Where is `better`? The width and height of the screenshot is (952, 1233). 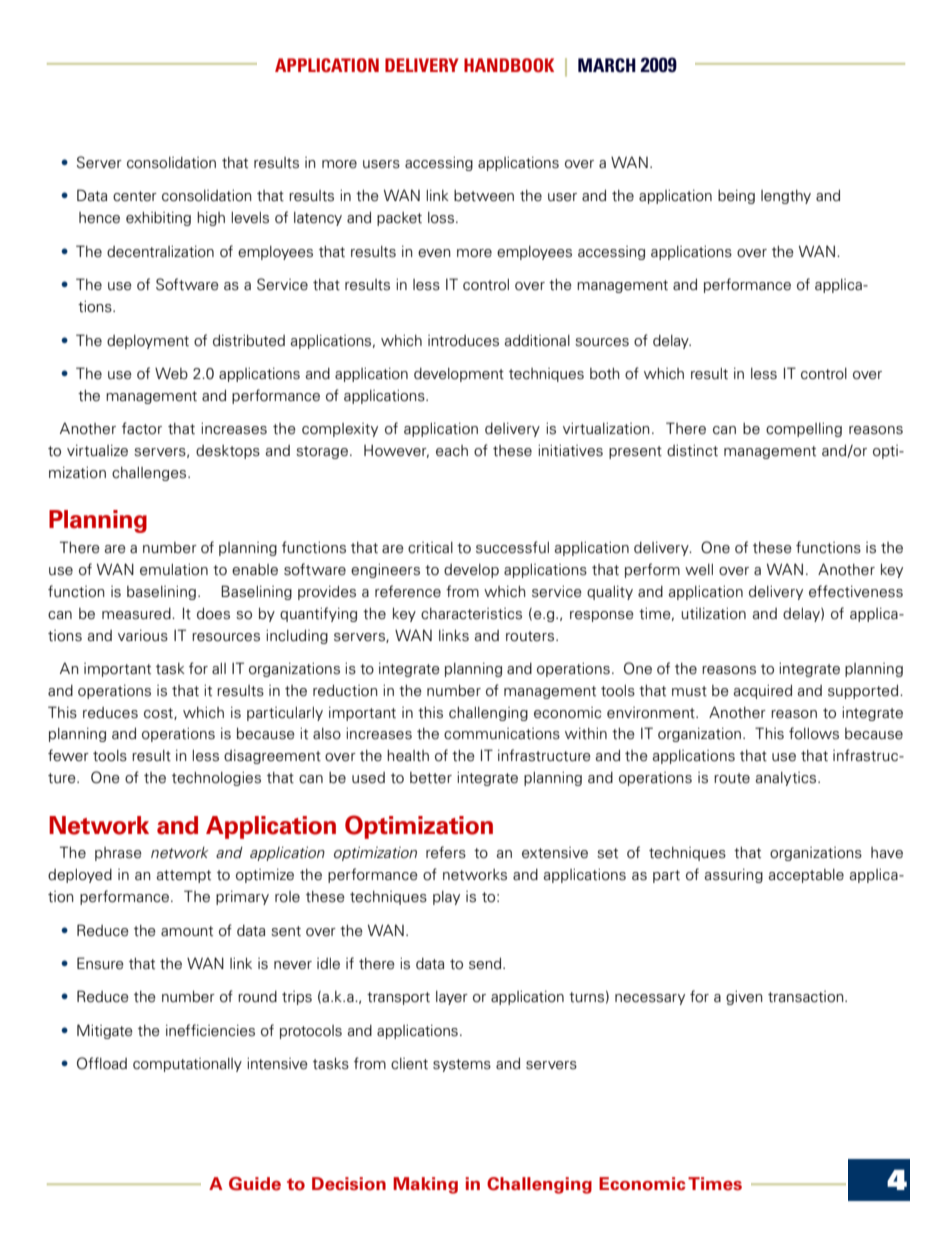
better is located at coordinates (431, 778).
